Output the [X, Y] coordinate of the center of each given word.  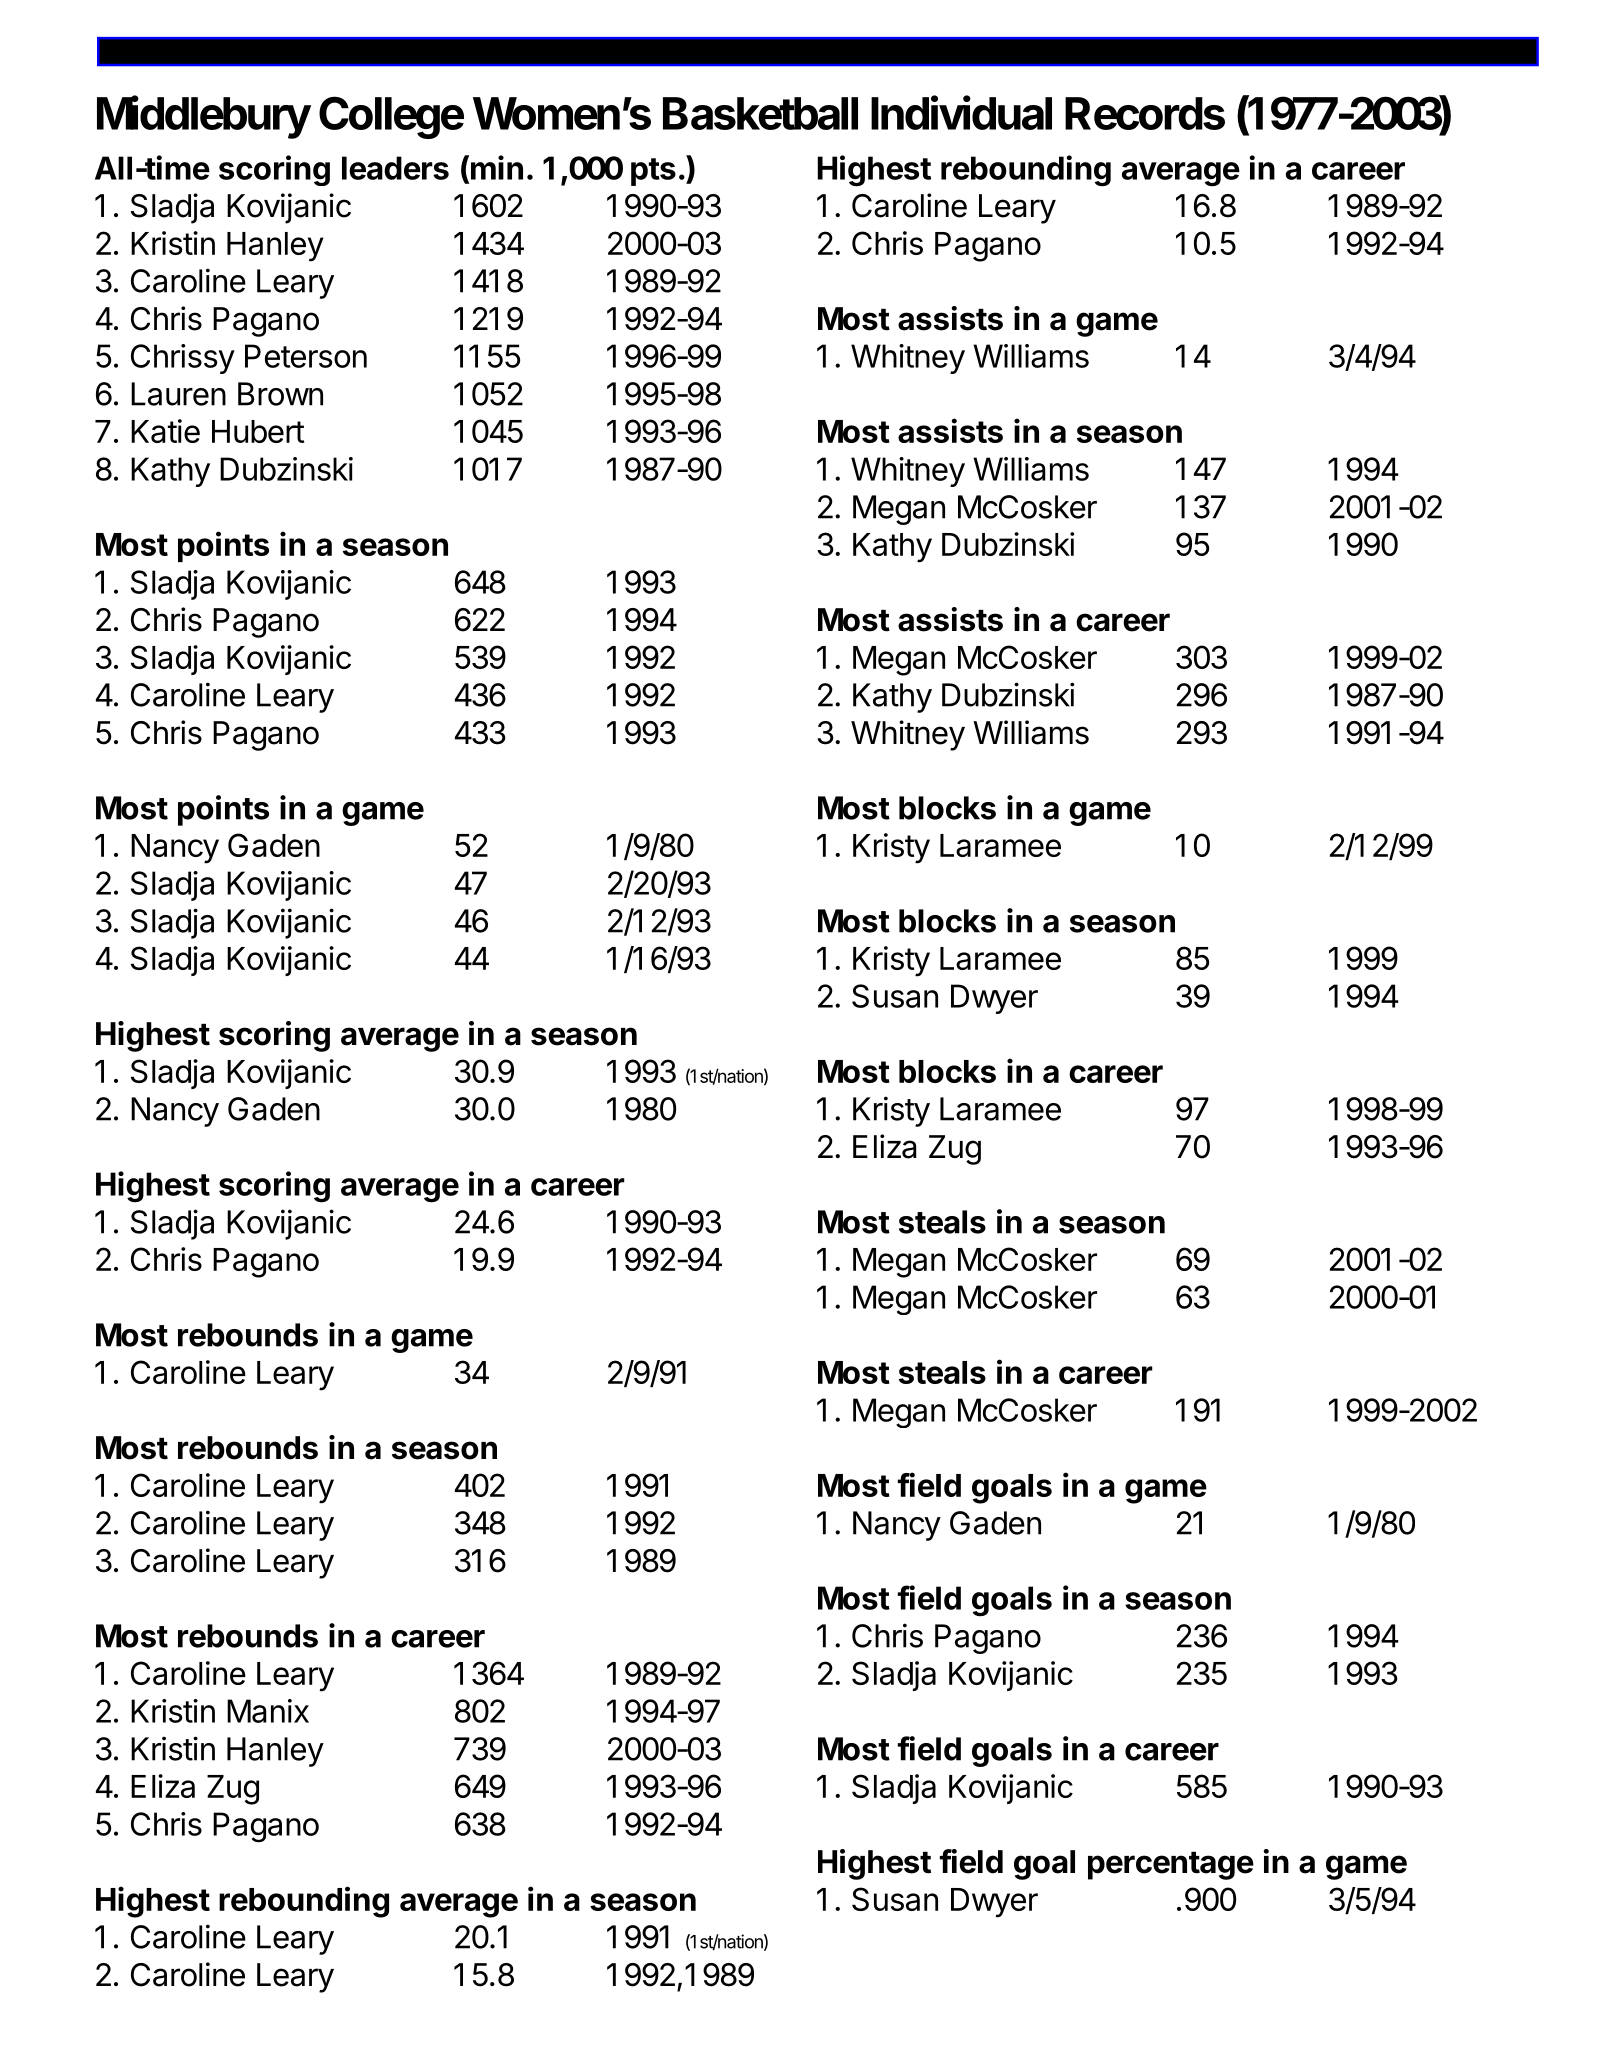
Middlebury [204, 117]
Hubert [258, 431]
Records [1145, 113]
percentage [1171, 1866]
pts [653, 172]
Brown [280, 394]
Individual [961, 112]
